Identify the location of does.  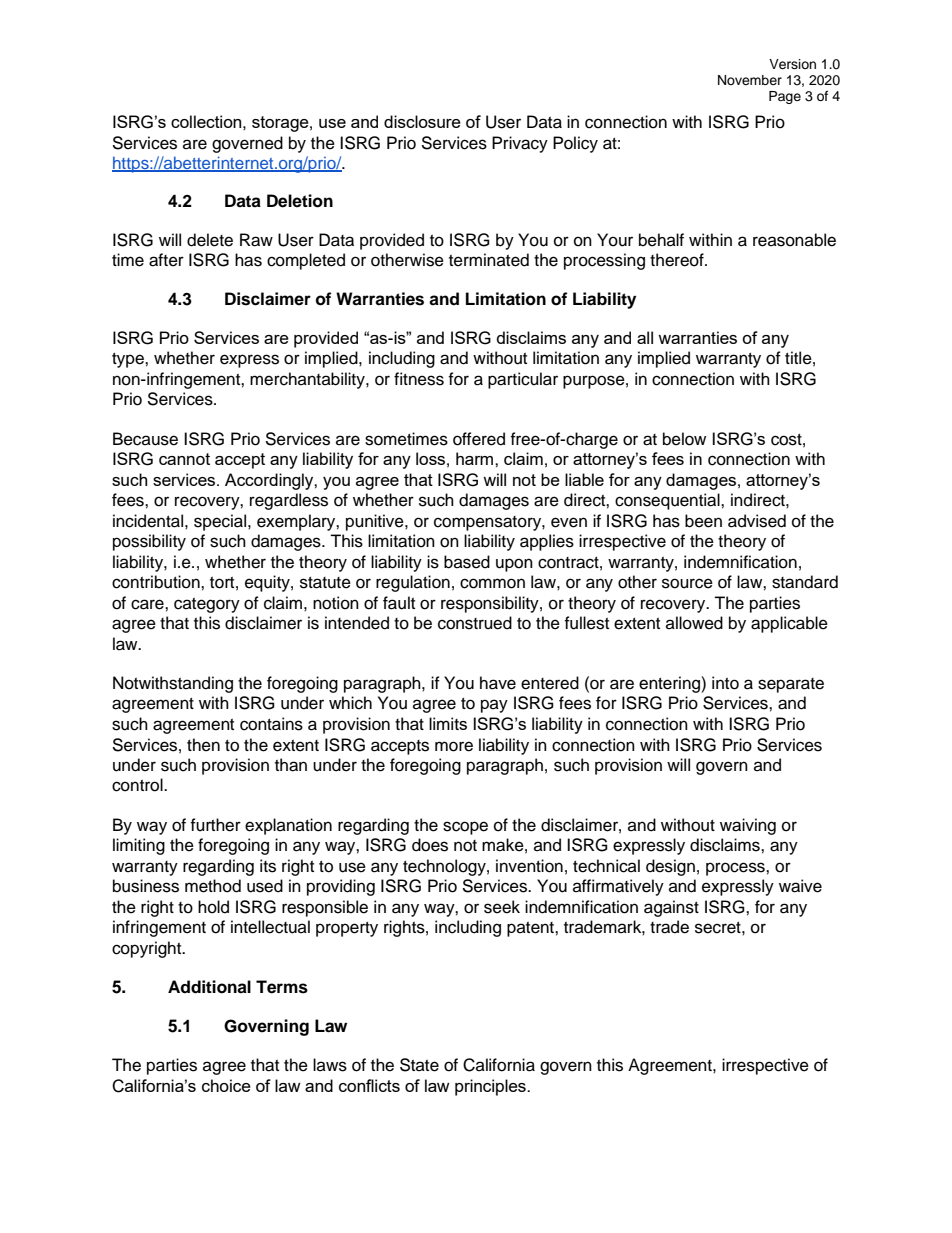
(430, 845).
